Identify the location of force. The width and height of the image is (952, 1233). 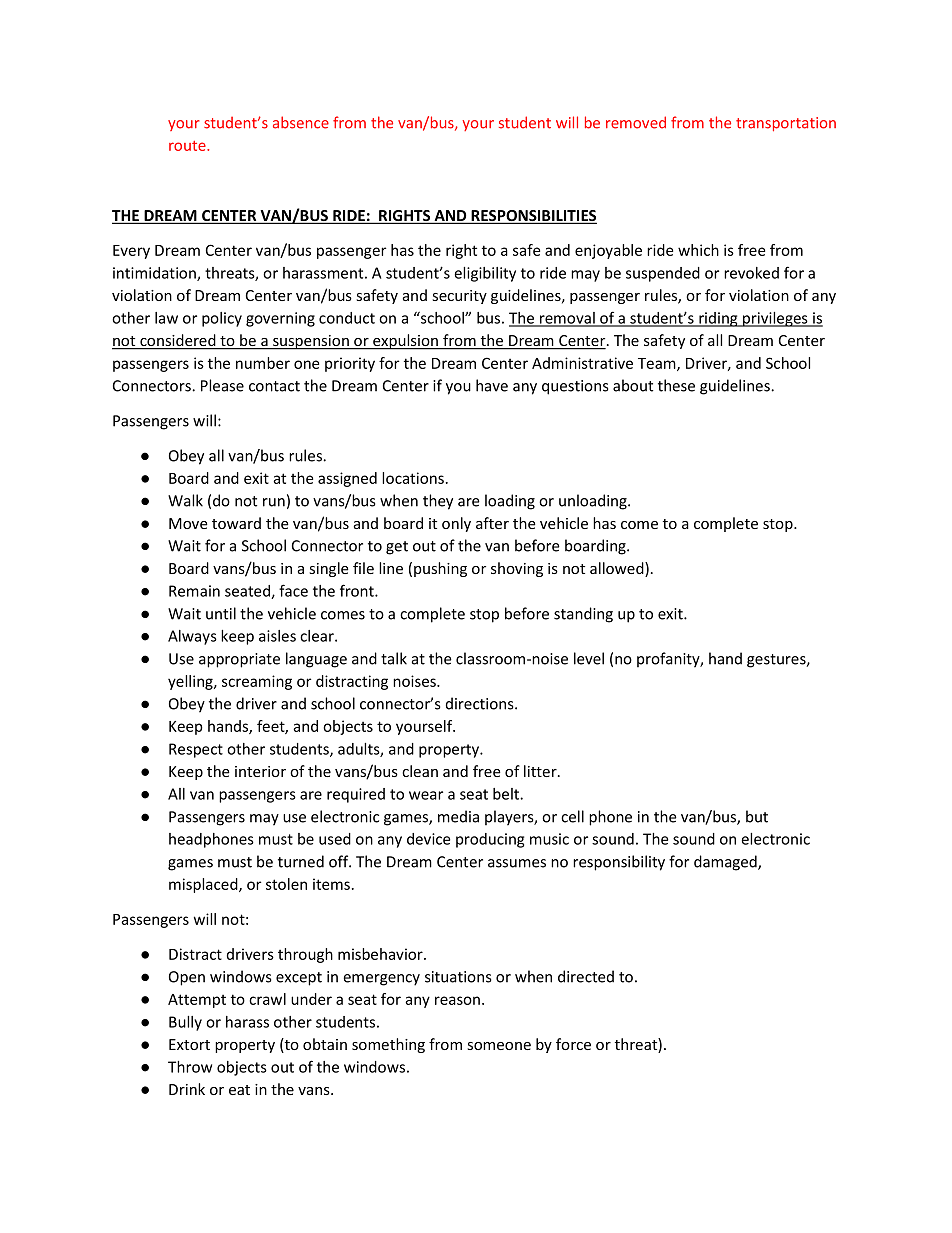
(573, 1044).
